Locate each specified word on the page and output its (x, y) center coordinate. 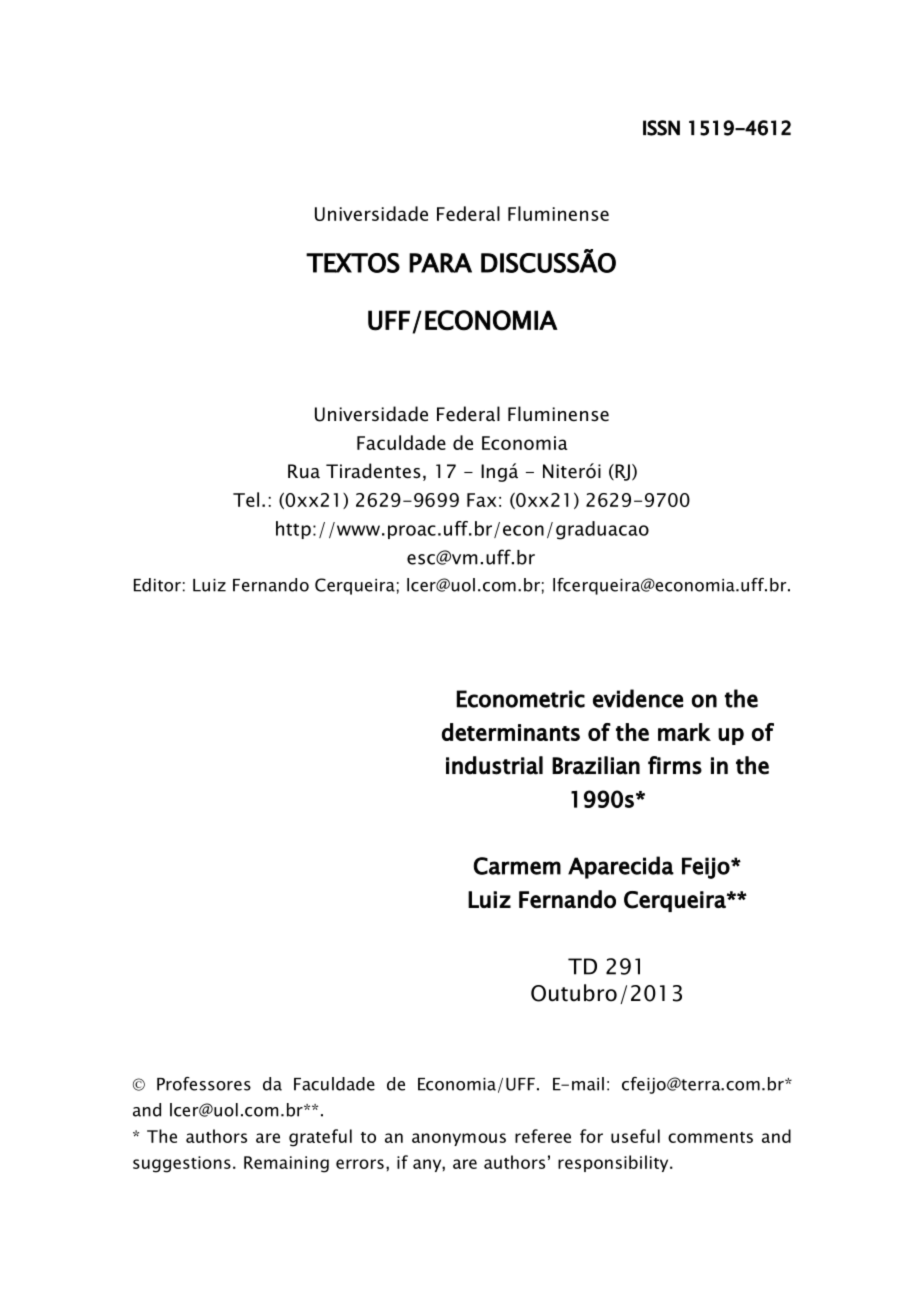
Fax (482, 500)
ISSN (661, 128)
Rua (304, 471)
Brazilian (596, 765)
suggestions (182, 1164)
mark (684, 732)
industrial (494, 765)
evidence (638, 698)
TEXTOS (353, 263)
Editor (157, 585)
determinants (511, 732)
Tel (246, 499)
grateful (320, 1138)
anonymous (459, 1139)
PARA (440, 263)
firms (675, 765)
